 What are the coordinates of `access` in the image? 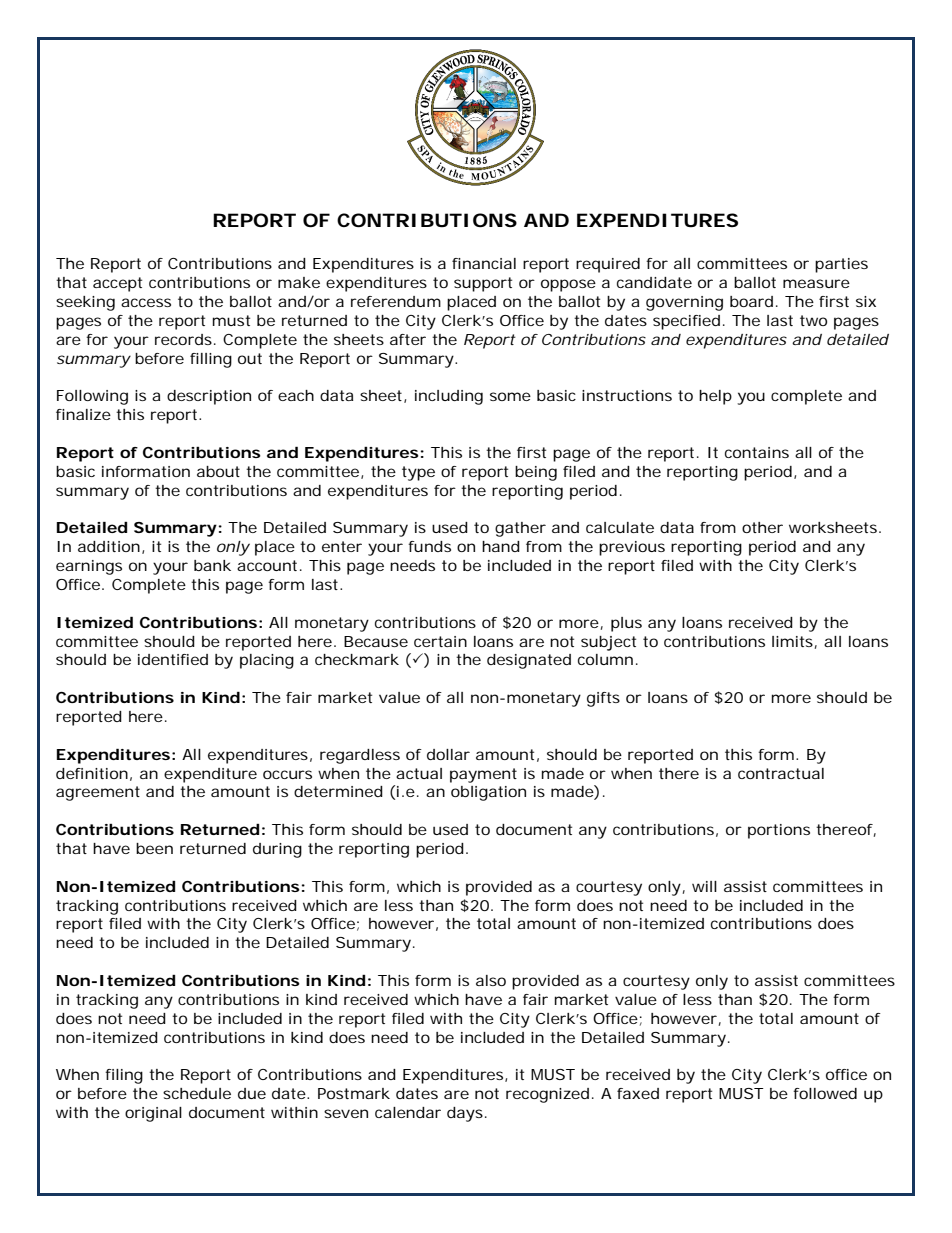 It's located at (146, 302).
